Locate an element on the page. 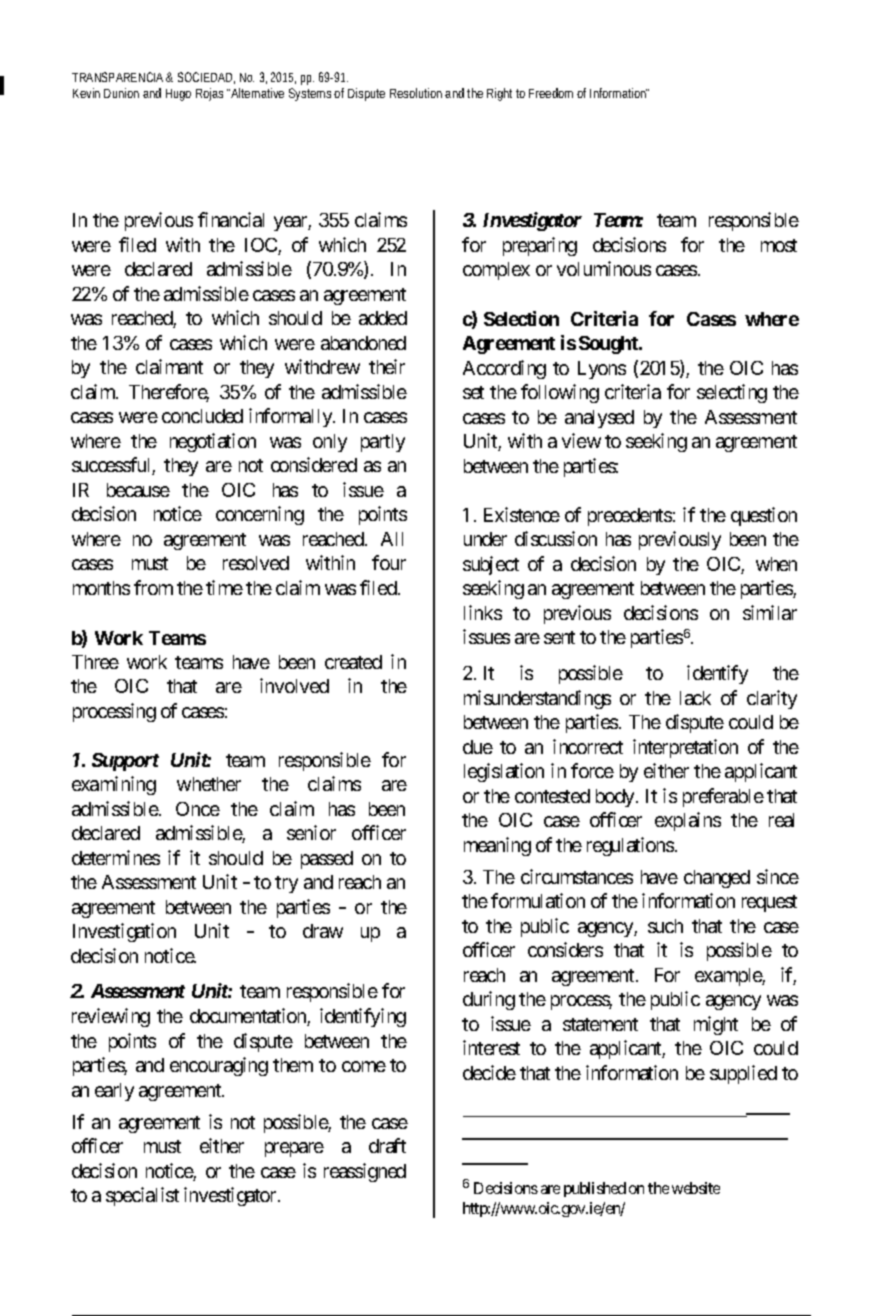  Resolution is located at coordinates (416, 93).
